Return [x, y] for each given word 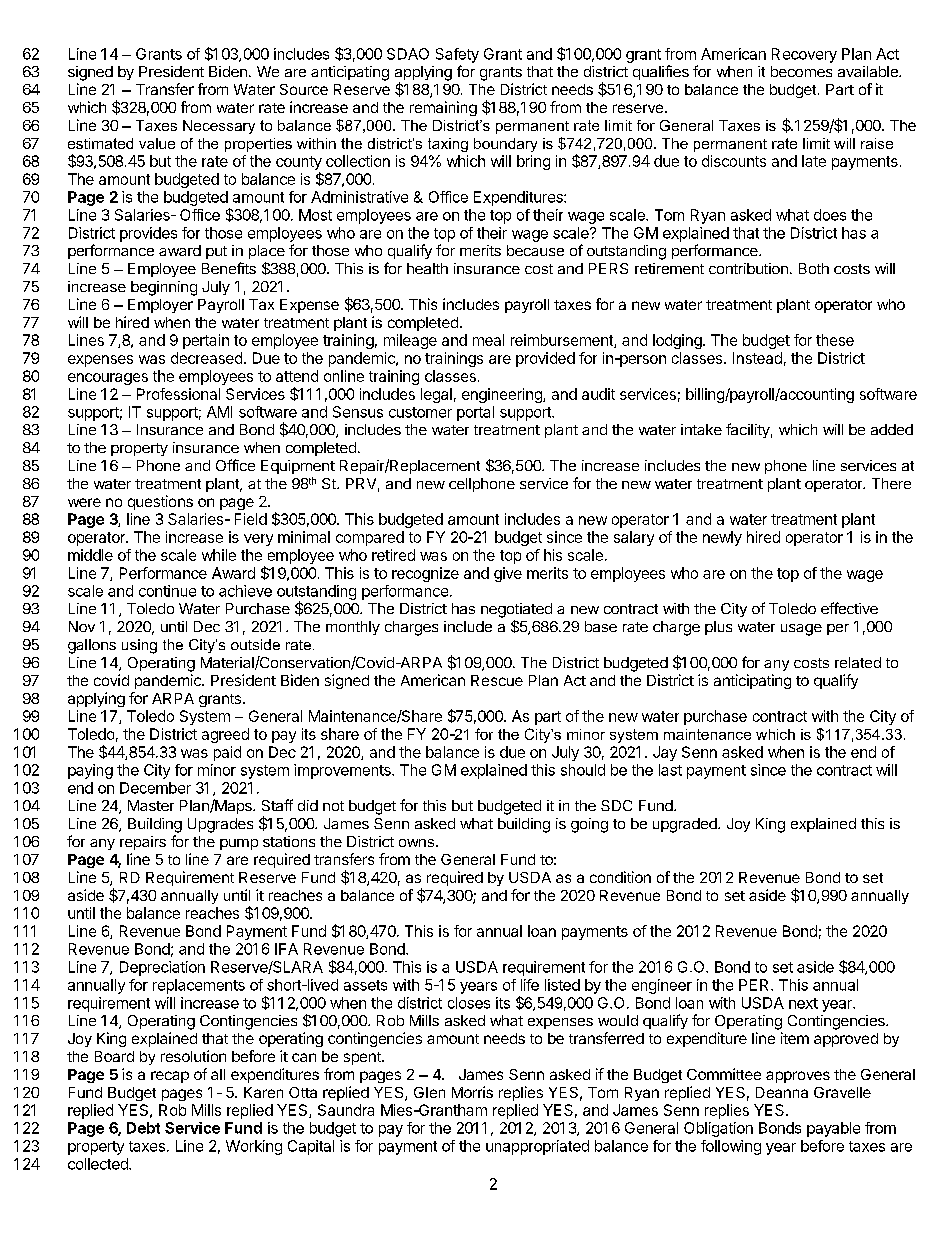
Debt [143, 1128]
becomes [801, 71]
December [155, 788]
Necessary [219, 127]
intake [701, 429]
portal [475, 413]
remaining [443, 108]
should [583, 770]
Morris [472, 1092]
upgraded [686, 825]
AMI [219, 412]
